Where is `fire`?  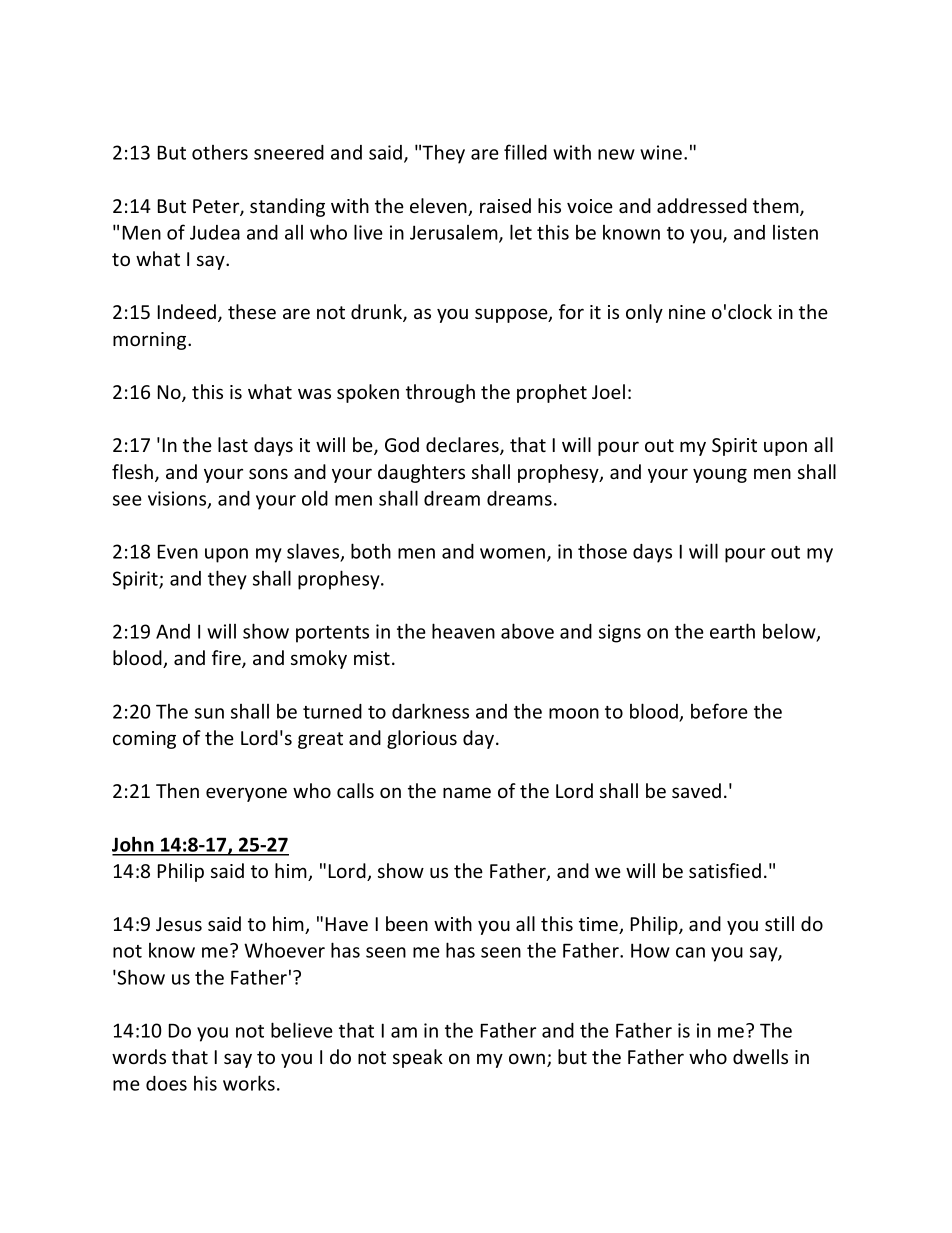
fire is located at coordinates (227, 659).
